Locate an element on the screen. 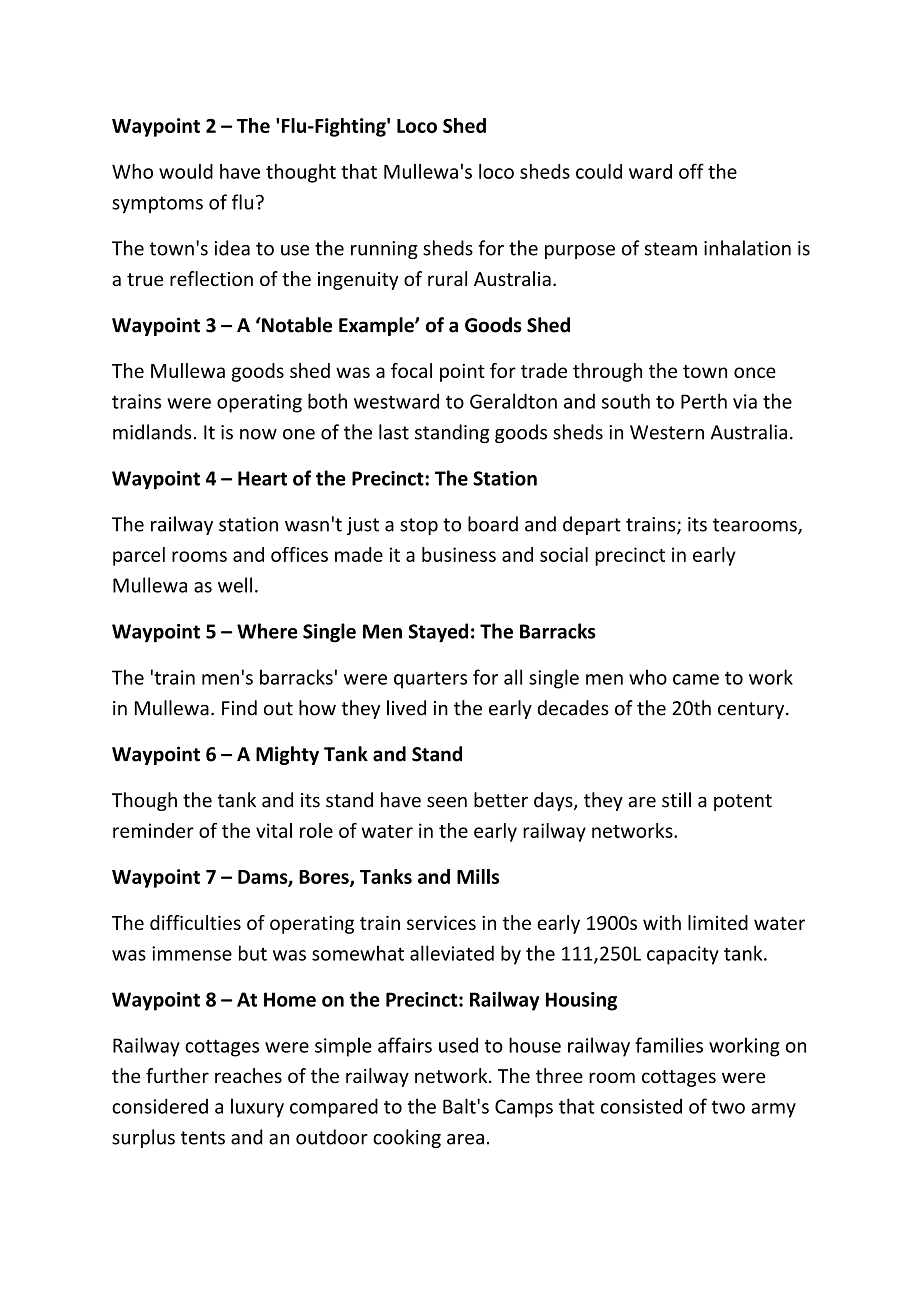 The height and width of the screenshot is (1308, 924). running is located at coordinates (384, 250).
